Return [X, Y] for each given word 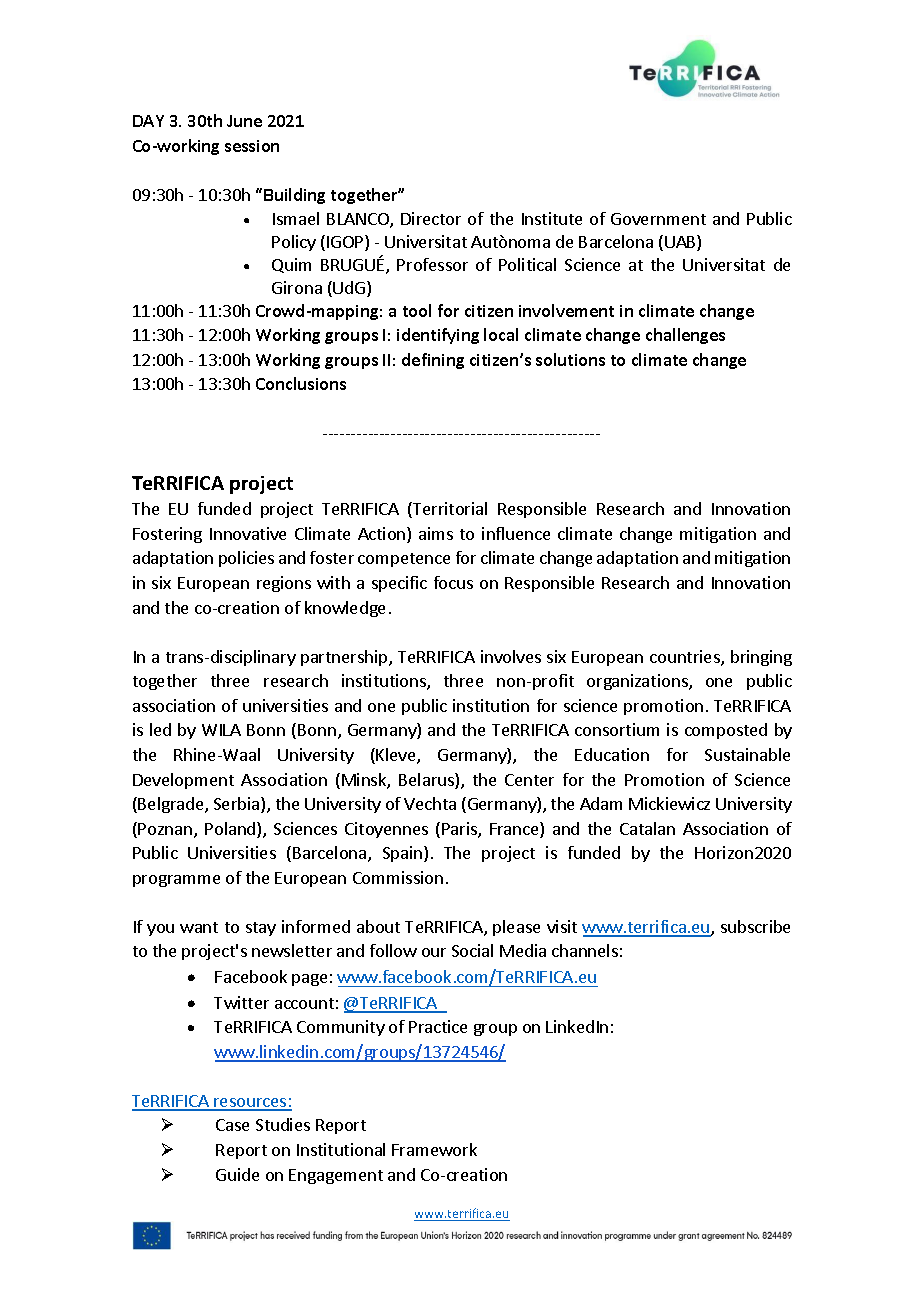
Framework [434, 1149]
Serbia [238, 805]
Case [232, 1125]
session [252, 146]
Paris [460, 830]
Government [658, 219]
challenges [685, 336]
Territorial [449, 510]
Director [431, 218]
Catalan [647, 828]
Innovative [248, 533]
